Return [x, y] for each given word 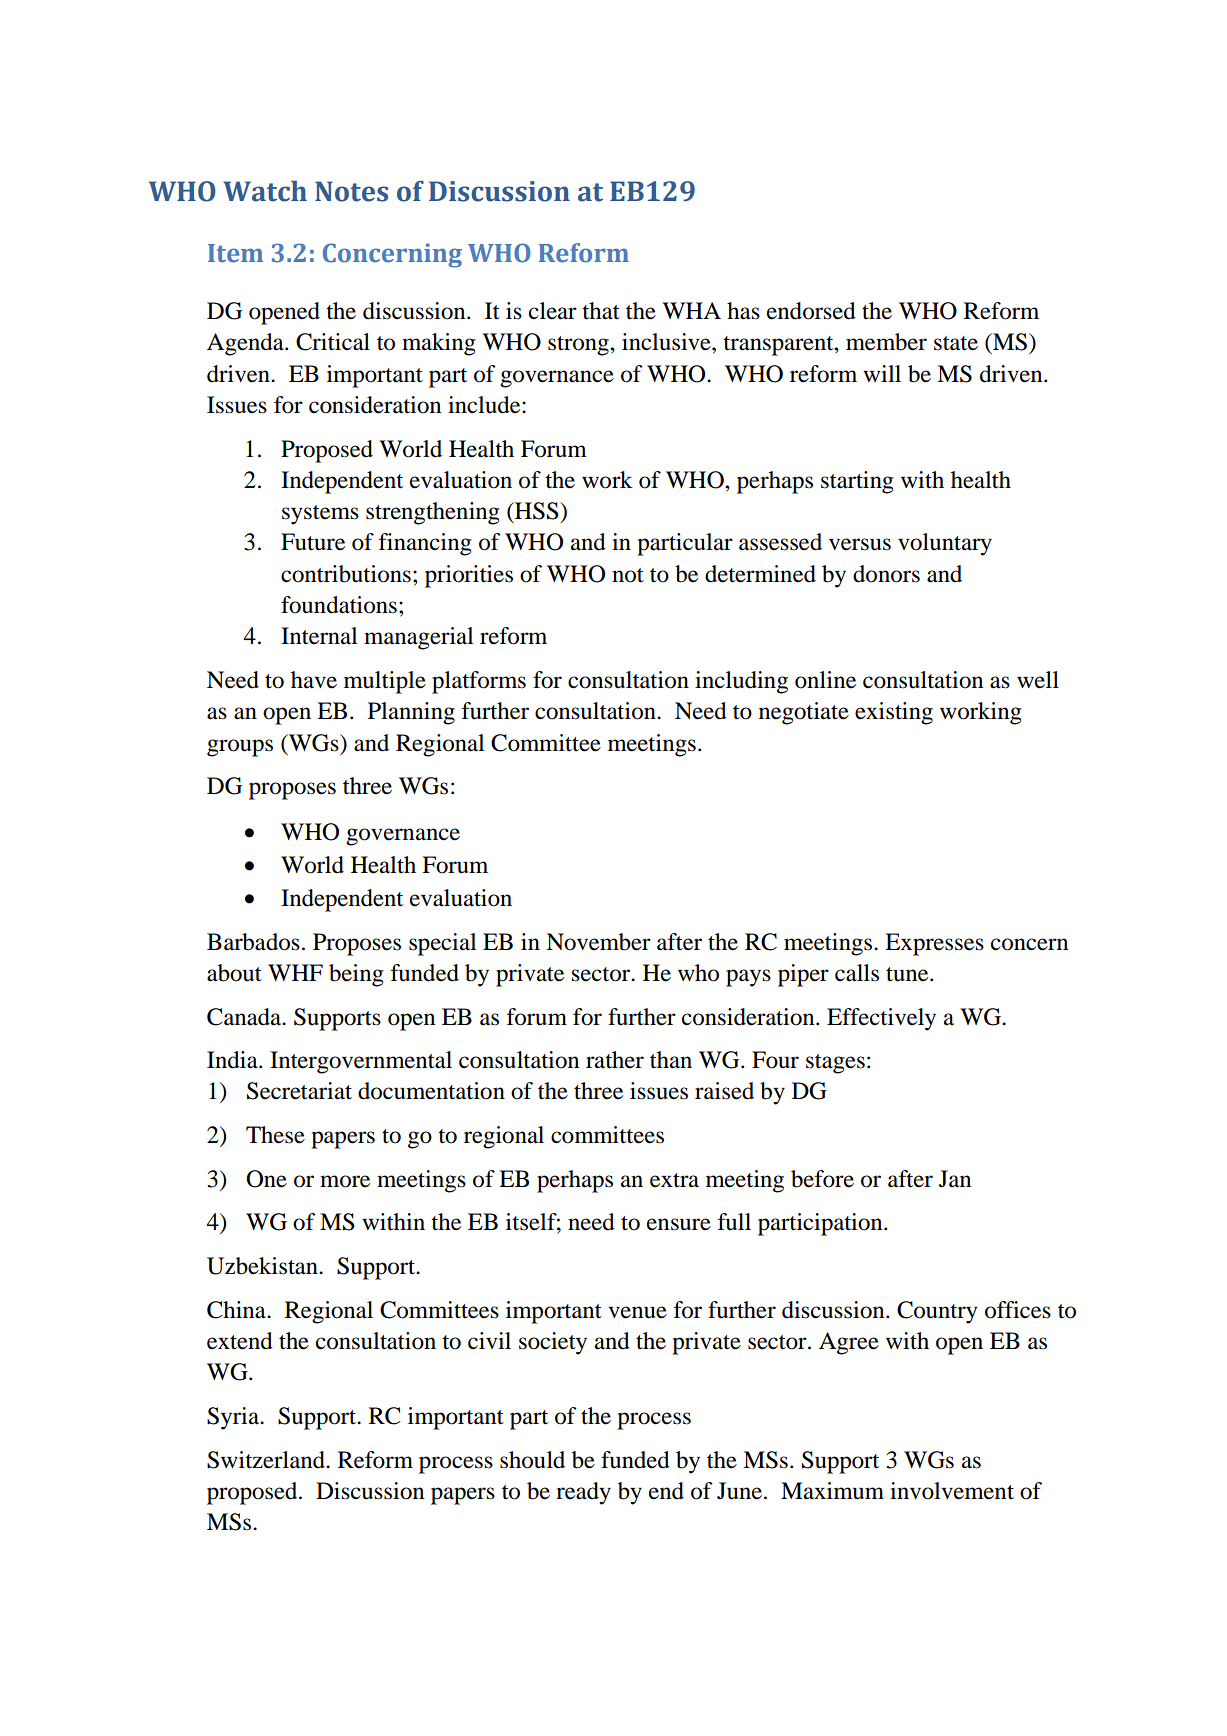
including [741, 682]
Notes [351, 191]
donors [886, 574]
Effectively [881, 1019]
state [956, 343]
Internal [319, 636]
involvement [952, 1491]
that [601, 311]
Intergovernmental [361, 1062]
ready [583, 1493]
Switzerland [267, 1460]
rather [615, 1060]
